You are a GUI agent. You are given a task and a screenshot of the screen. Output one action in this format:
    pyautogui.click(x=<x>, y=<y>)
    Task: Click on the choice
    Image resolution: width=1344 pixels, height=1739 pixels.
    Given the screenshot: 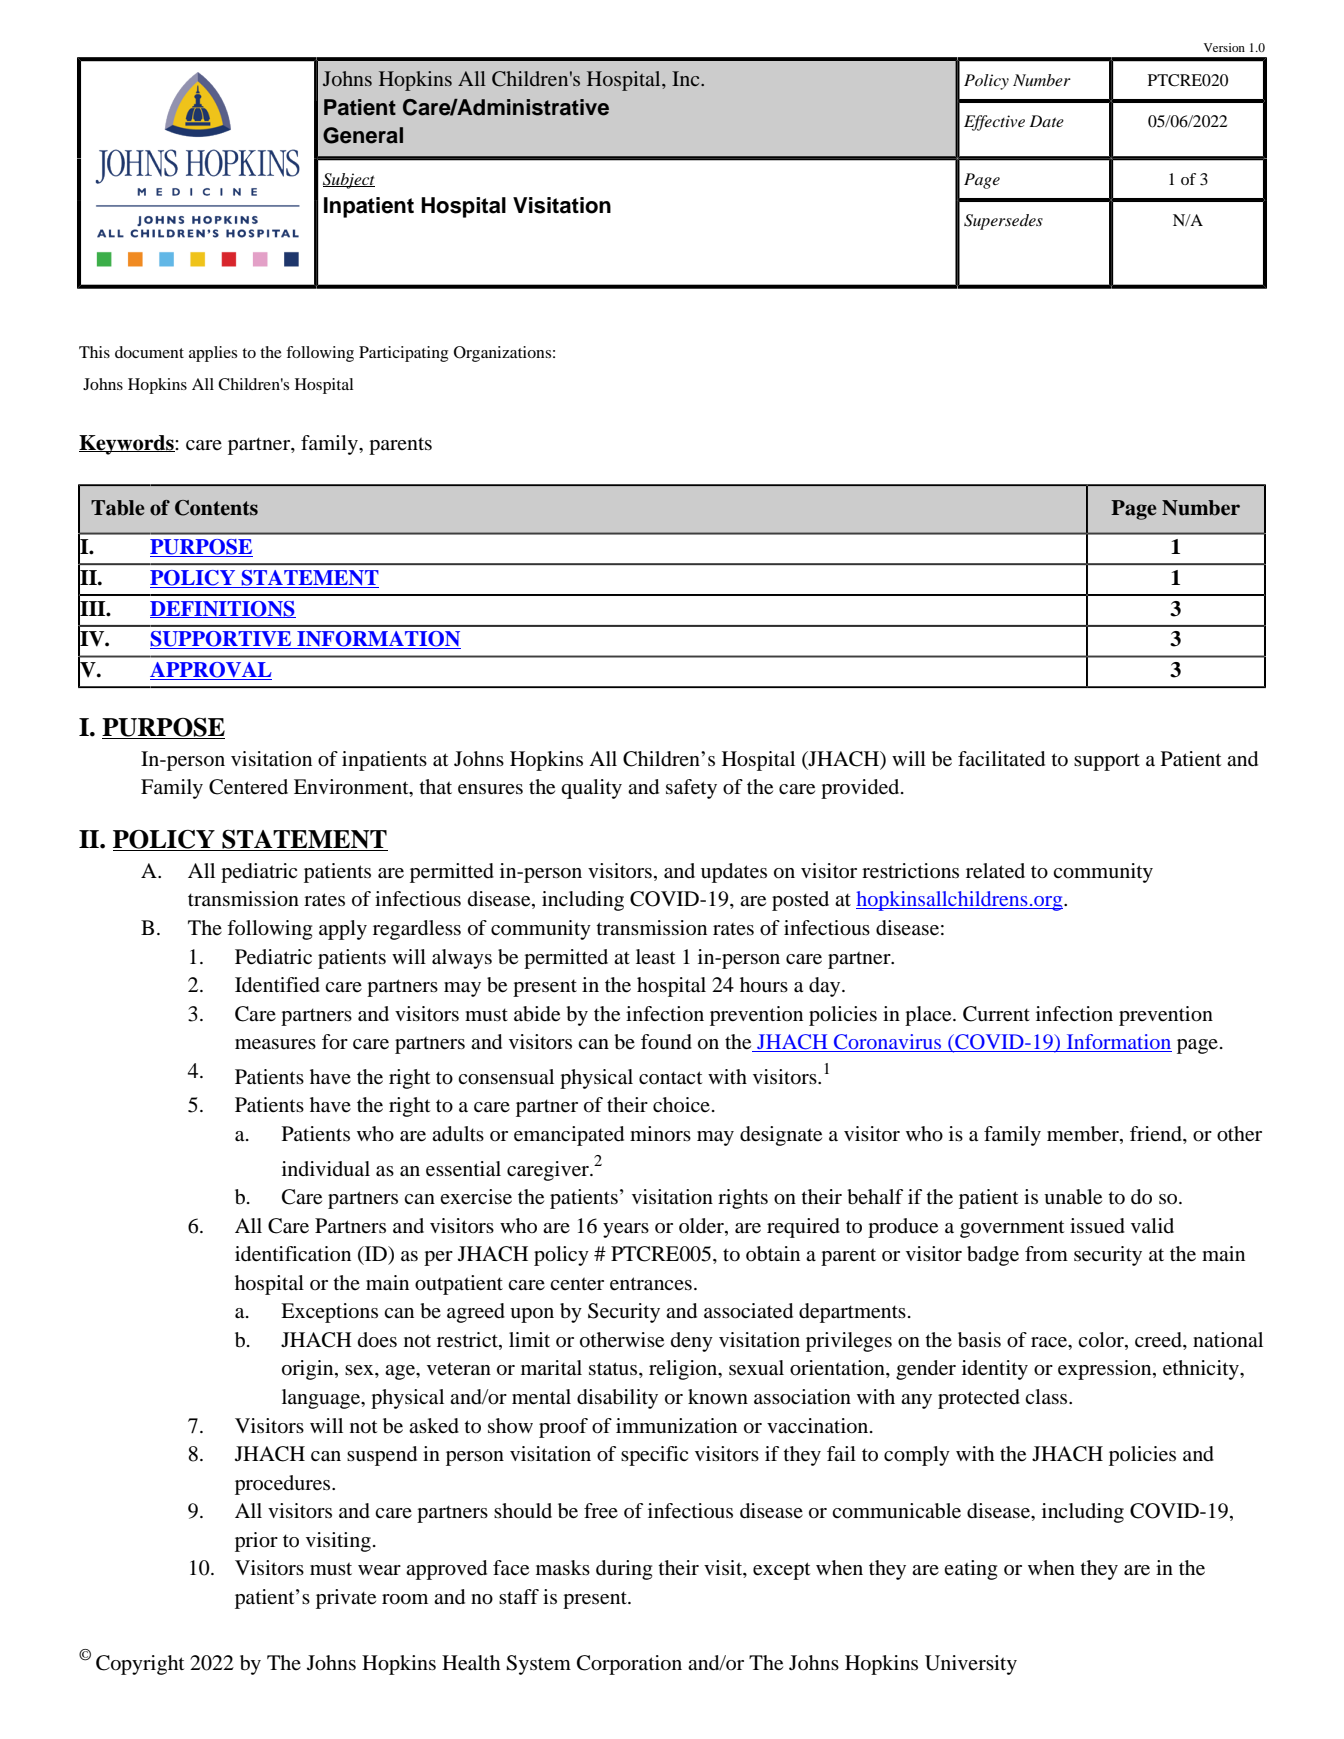 What is the action you would take?
    pyautogui.click(x=681, y=1104)
